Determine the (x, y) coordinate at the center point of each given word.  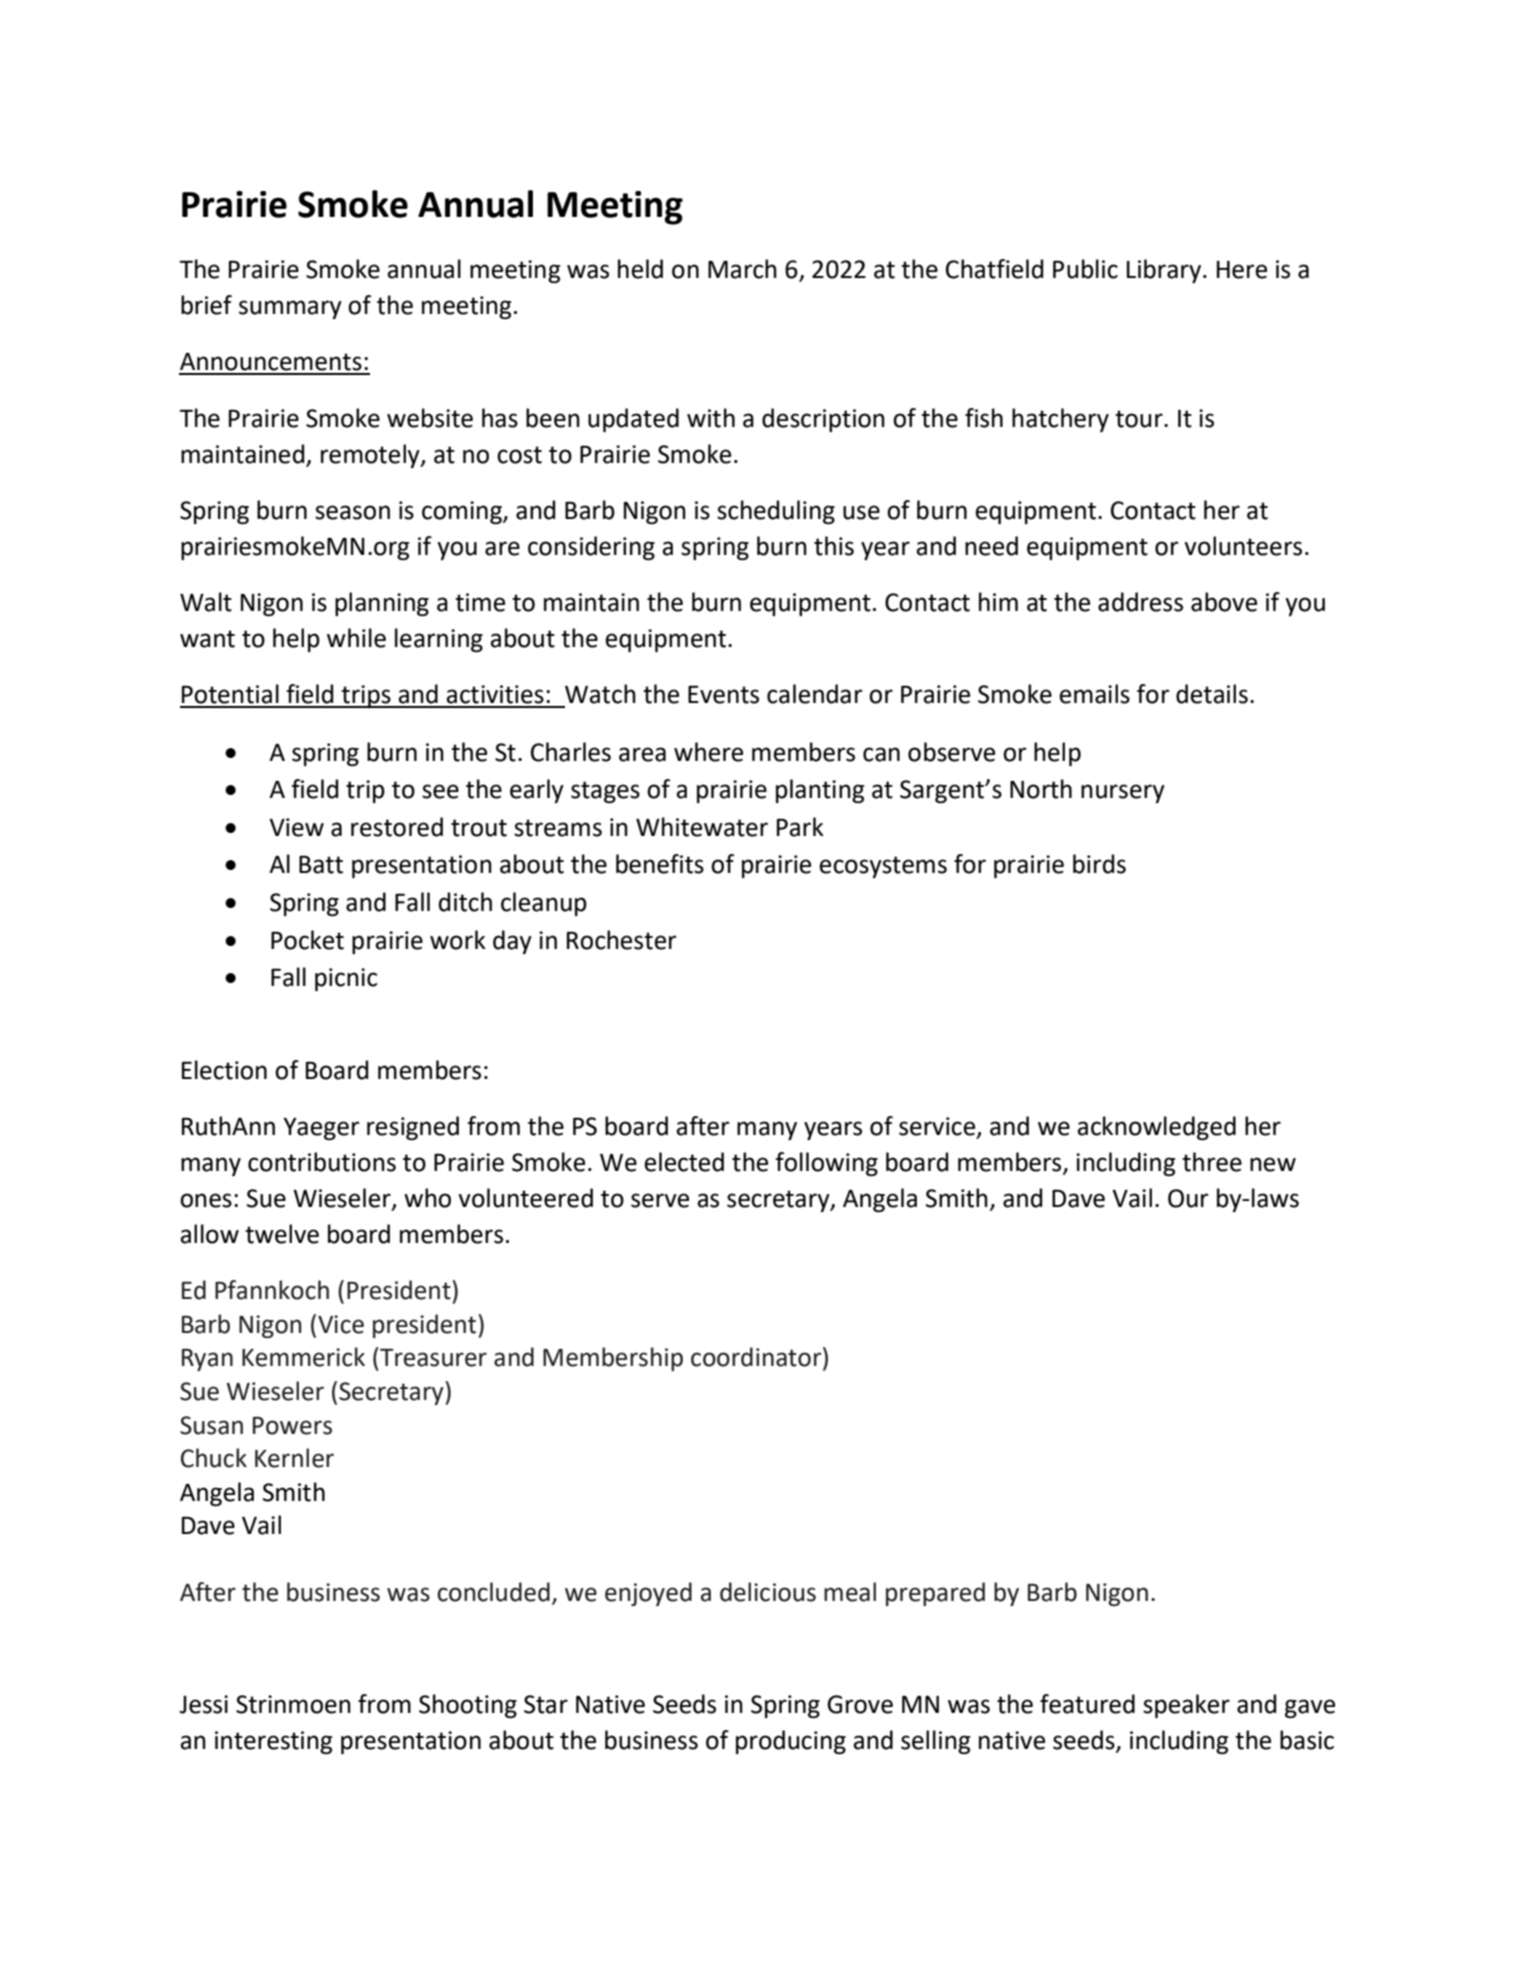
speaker (1186, 1706)
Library (1165, 271)
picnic (346, 979)
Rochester (622, 940)
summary (290, 309)
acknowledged (1156, 1128)
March (742, 269)
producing (791, 1742)
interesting (273, 1742)
